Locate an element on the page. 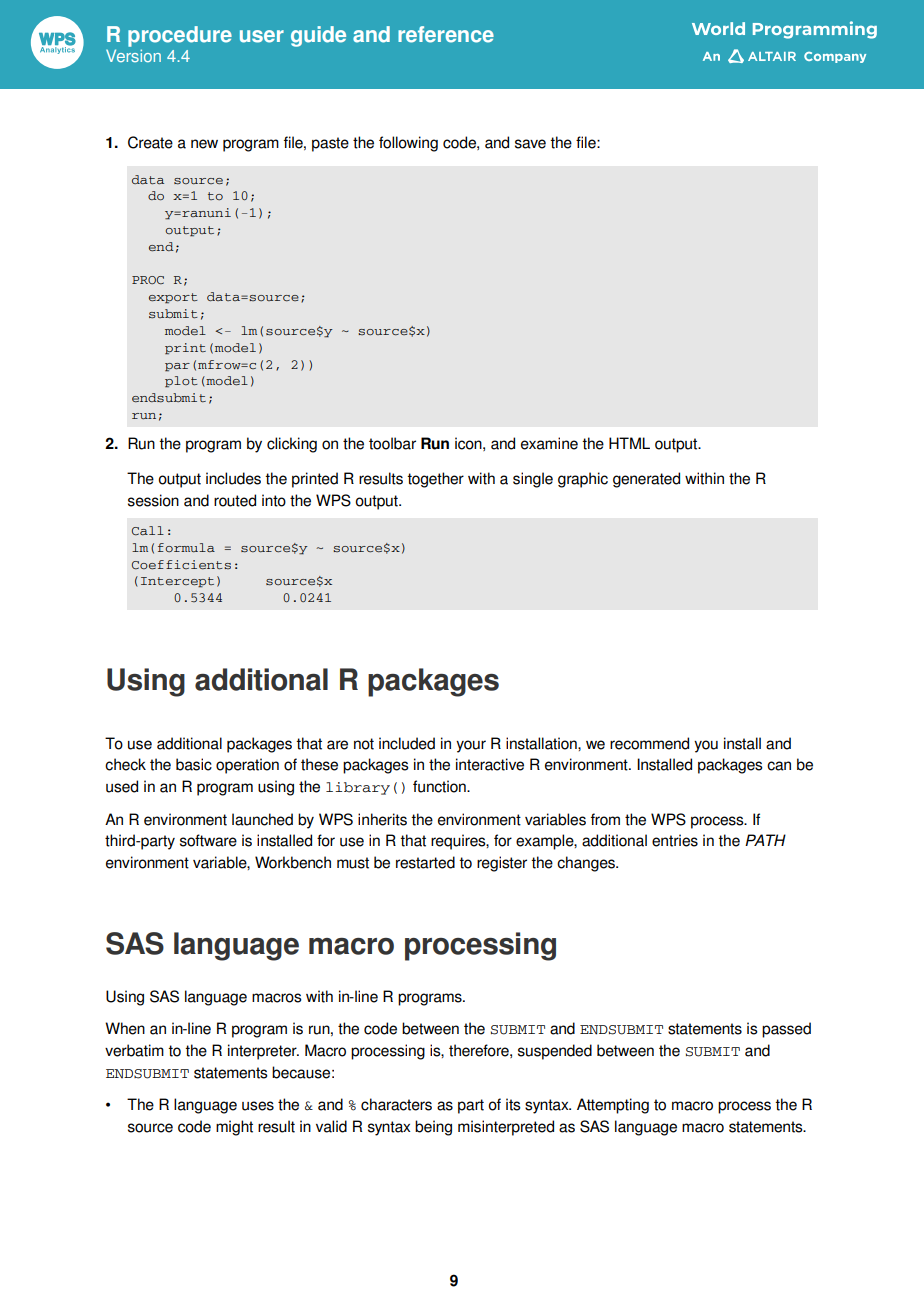 This image has width=924, height=1308. together is located at coordinates (435, 480).
